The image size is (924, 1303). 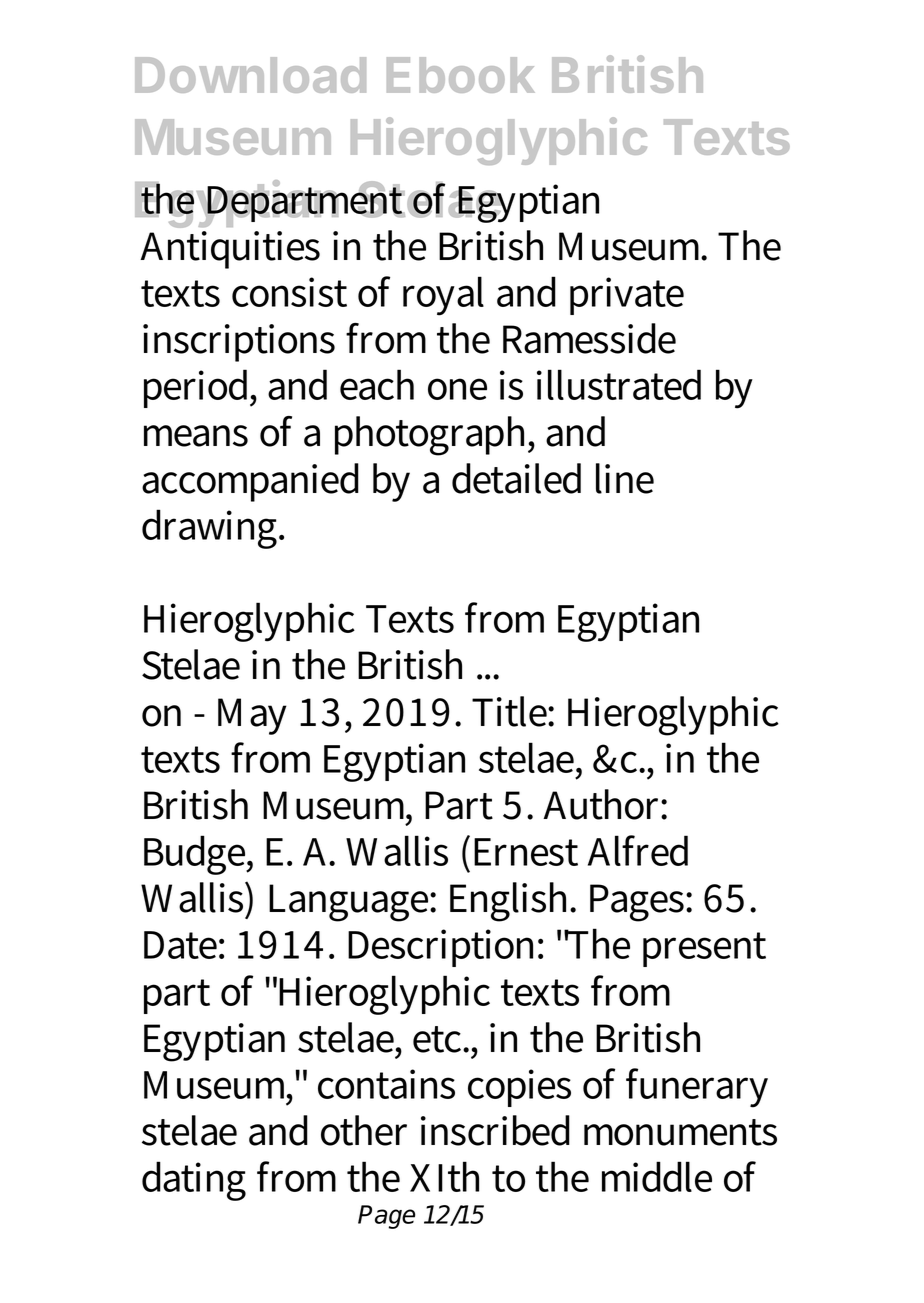 I want to click on dating, so click(x=194, y=1181).
